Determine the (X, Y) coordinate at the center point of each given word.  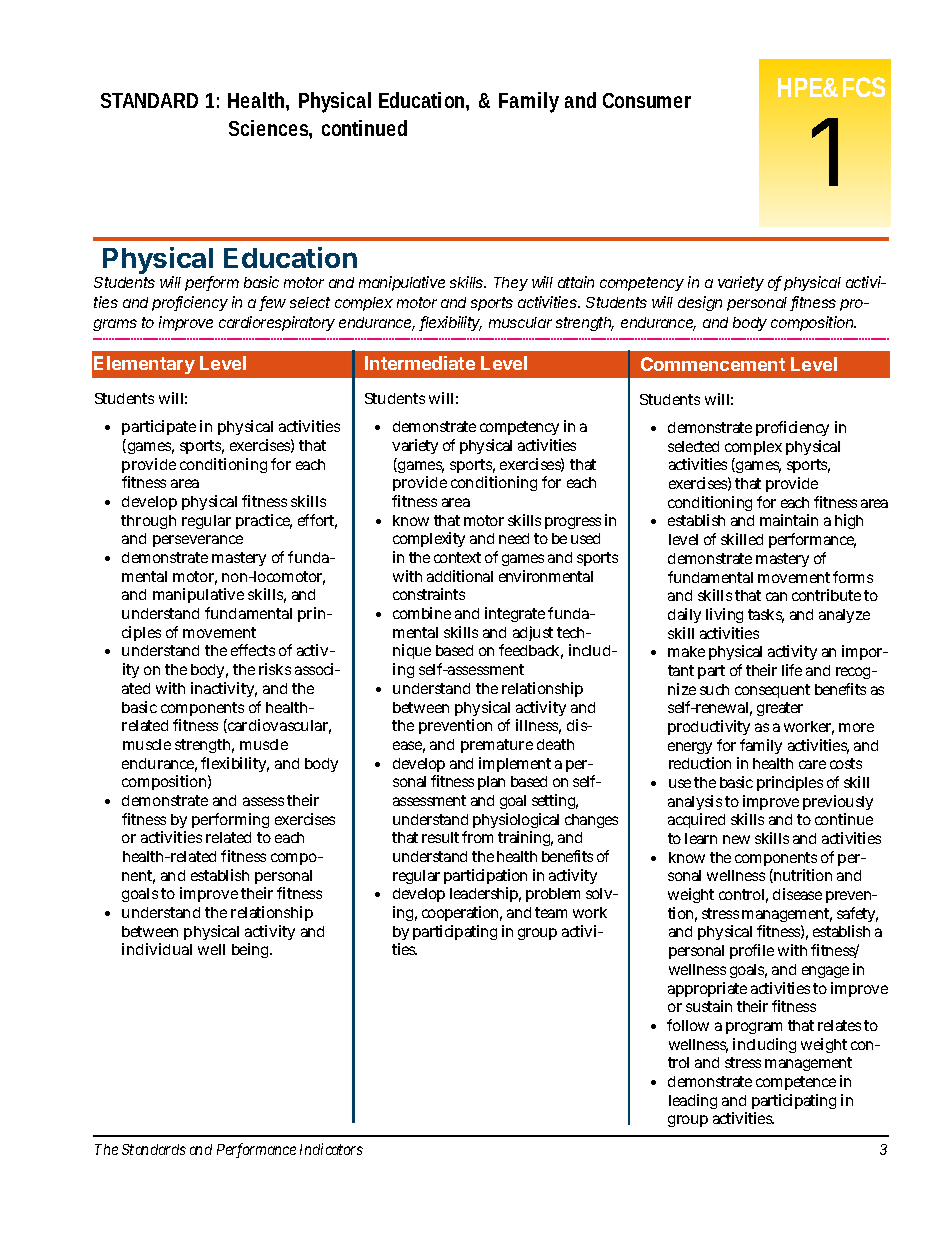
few (273, 303)
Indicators (331, 1149)
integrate (515, 614)
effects (253, 650)
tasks (766, 616)
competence (796, 1083)
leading (693, 1101)
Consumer (647, 100)
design (700, 303)
